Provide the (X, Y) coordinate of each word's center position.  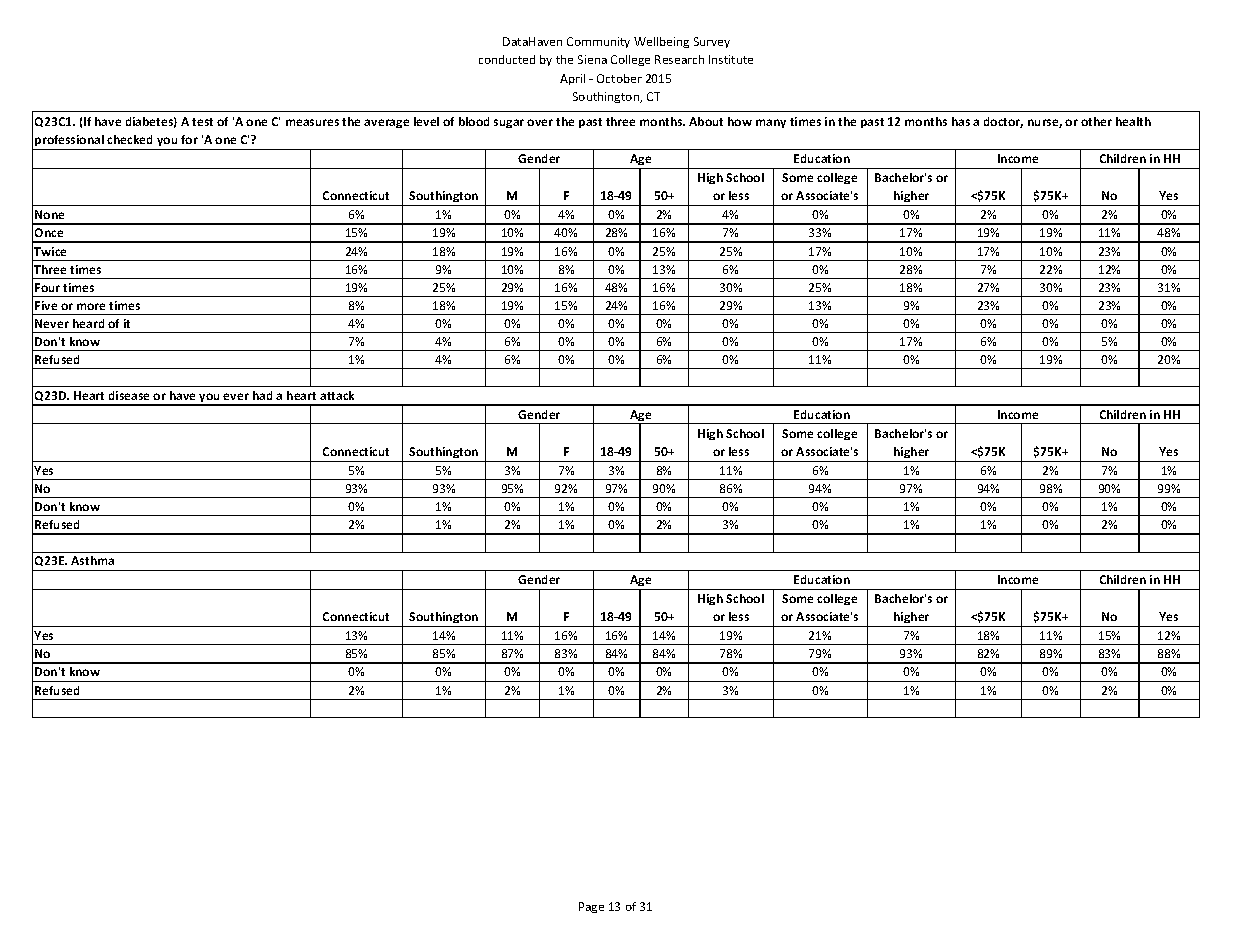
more (91, 306)
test (202, 122)
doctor (1003, 122)
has (961, 121)
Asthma (92, 560)
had (262, 395)
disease (129, 395)
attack (337, 395)
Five (46, 305)
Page (591, 907)
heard (88, 323)
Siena (592, 59)
